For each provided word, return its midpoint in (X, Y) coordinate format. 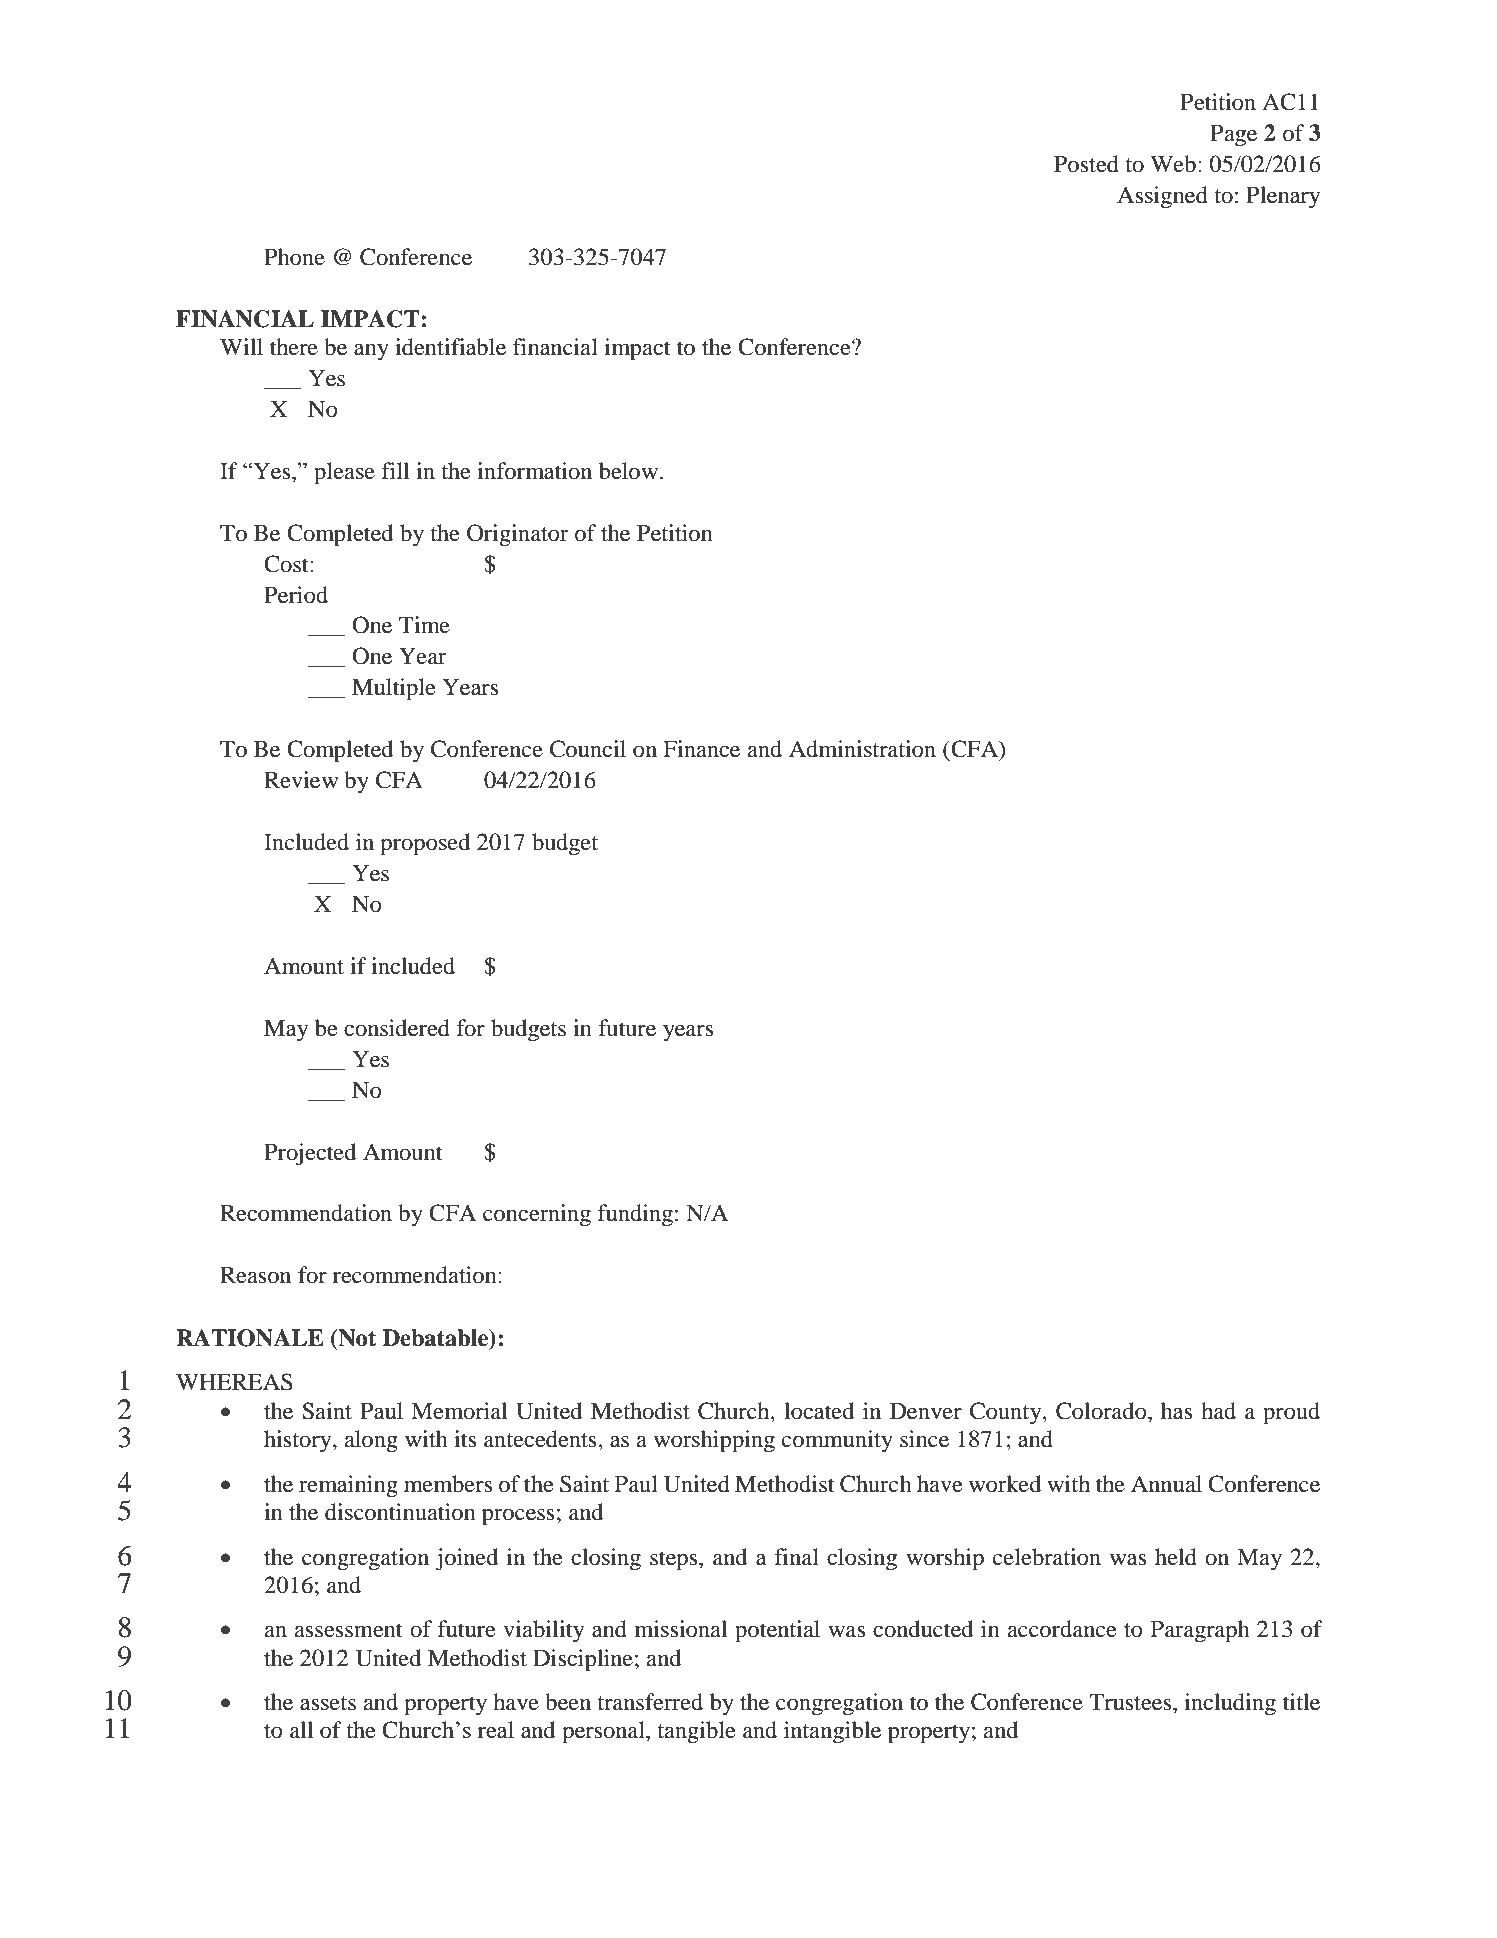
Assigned (1162, 197)
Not (356, 1339)
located (819, 1411)
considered (397, 1028)
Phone (294, 257)
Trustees (1131, 1702)
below (630, 471)
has (1177, 1411)
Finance (701, 749)
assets (328, 1703)
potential (777, 1631)
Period (296, 595)
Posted (1086, 164)
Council (588, 749)
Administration (862, 749)
